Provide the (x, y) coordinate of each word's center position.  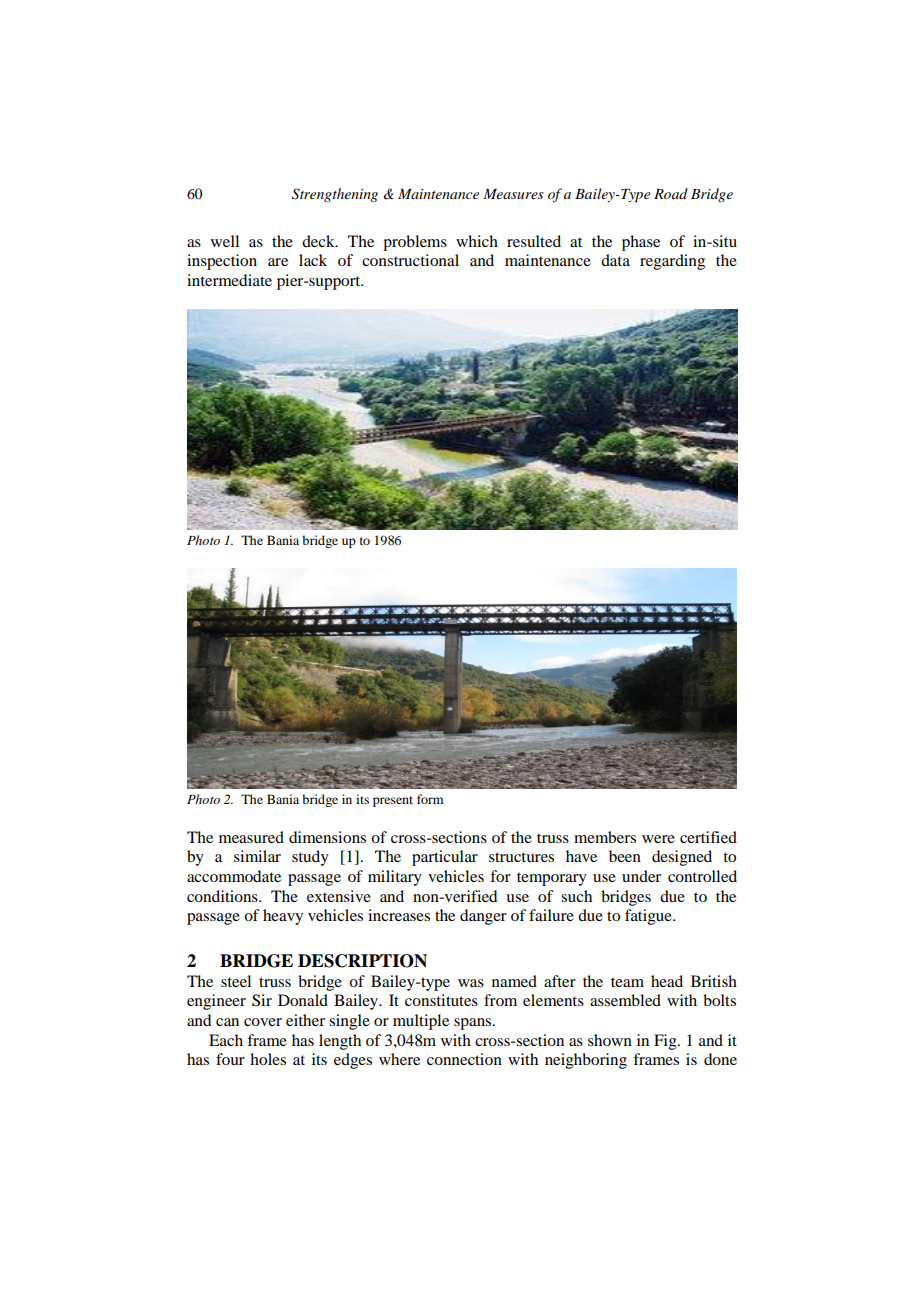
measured (251, 837)
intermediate (229, 280)
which (477, 241)
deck (319, 241)
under (641, 876)
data (615, 260)
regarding (672, 262)
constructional (410, 260)
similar (257, 856)
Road (671, 193)
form (430, 799)
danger (483, 917)
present (393, 801)
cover (263, 1022)
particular (445, 858)
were (658, 839)
